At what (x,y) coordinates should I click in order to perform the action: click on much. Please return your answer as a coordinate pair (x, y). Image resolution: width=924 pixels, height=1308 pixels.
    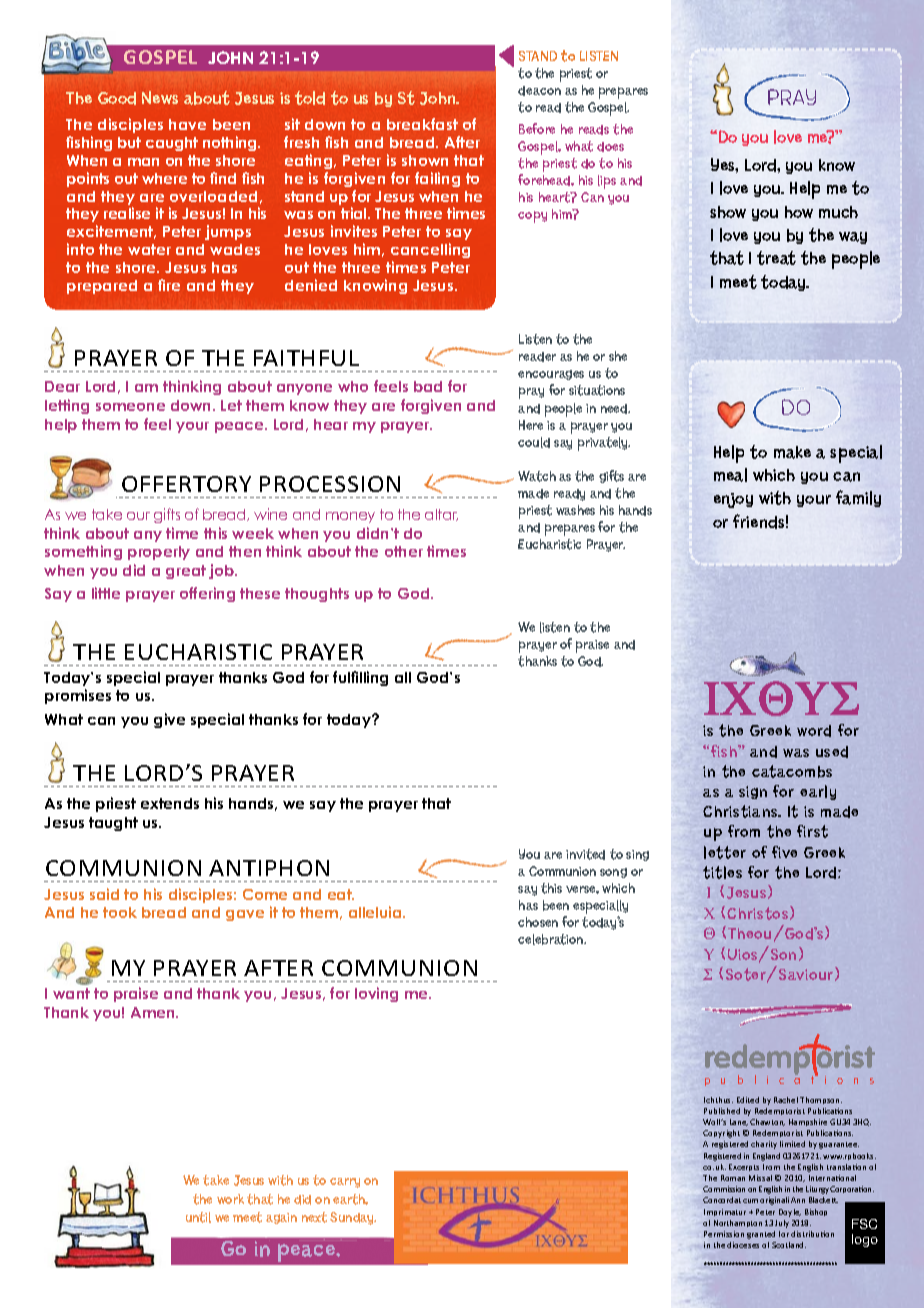
    Looking at the image, I should click on (838, 212).
